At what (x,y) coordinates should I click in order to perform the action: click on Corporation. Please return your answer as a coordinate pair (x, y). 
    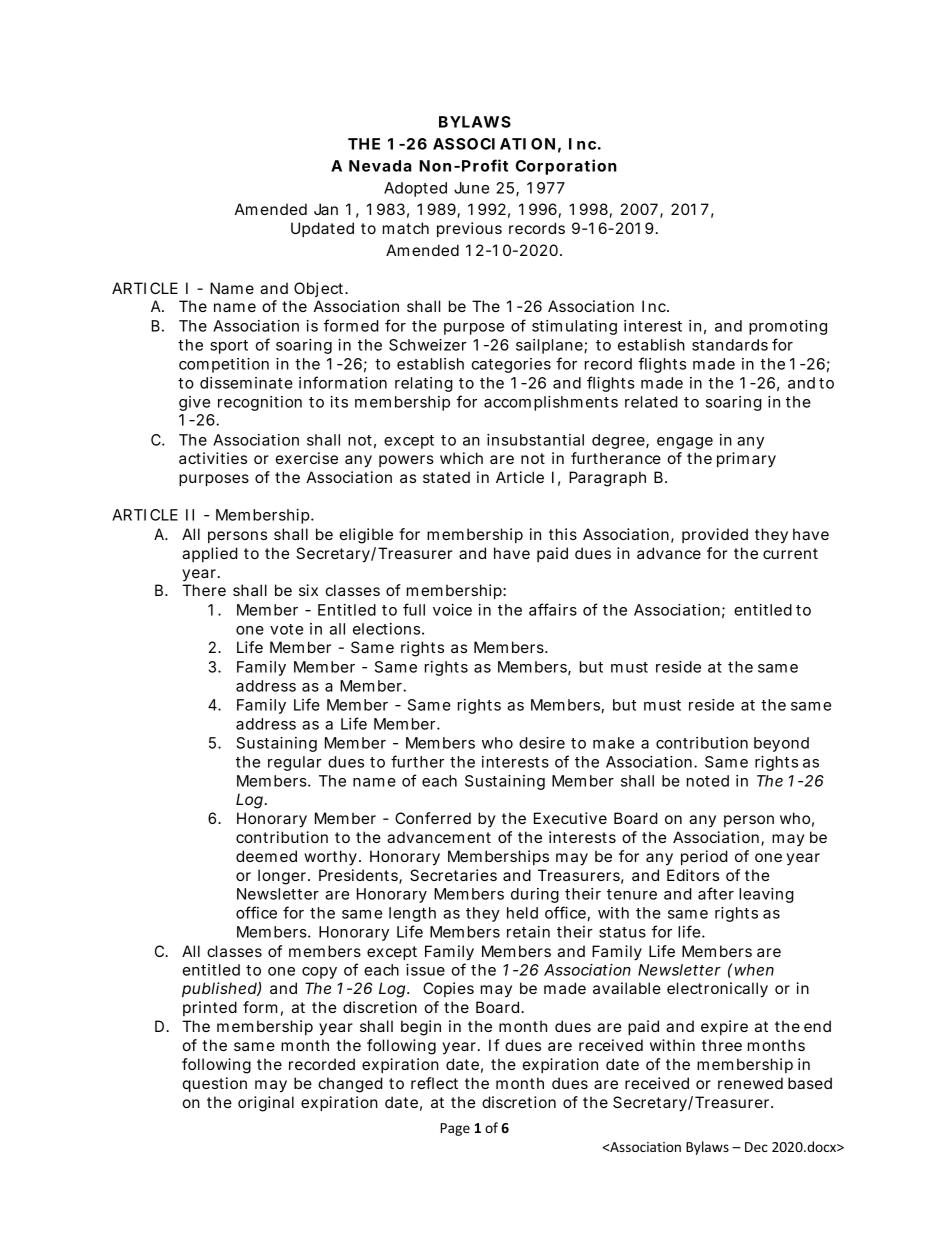
    Looking at the image, I should click on (566, 167).
